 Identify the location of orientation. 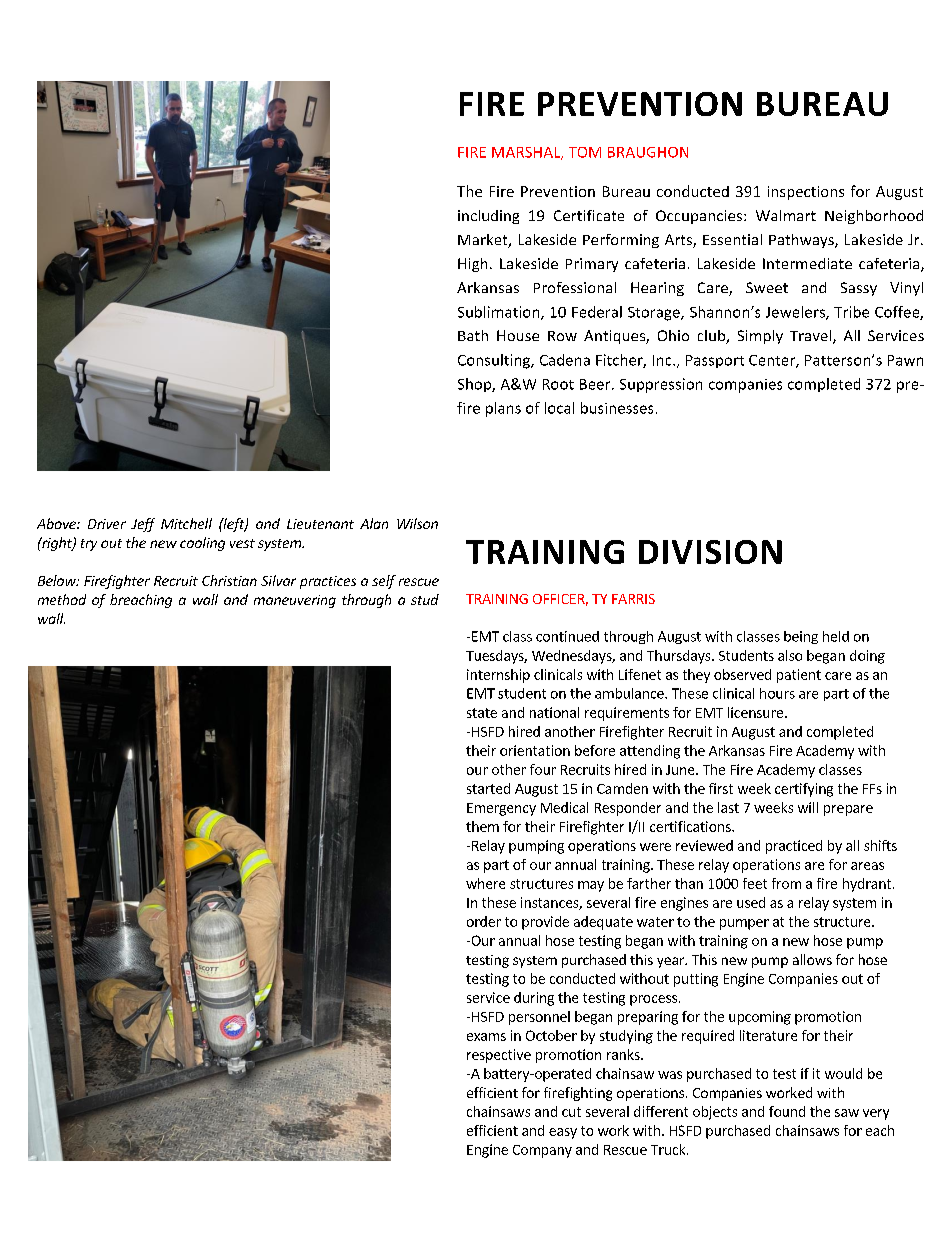
(535, 750).
